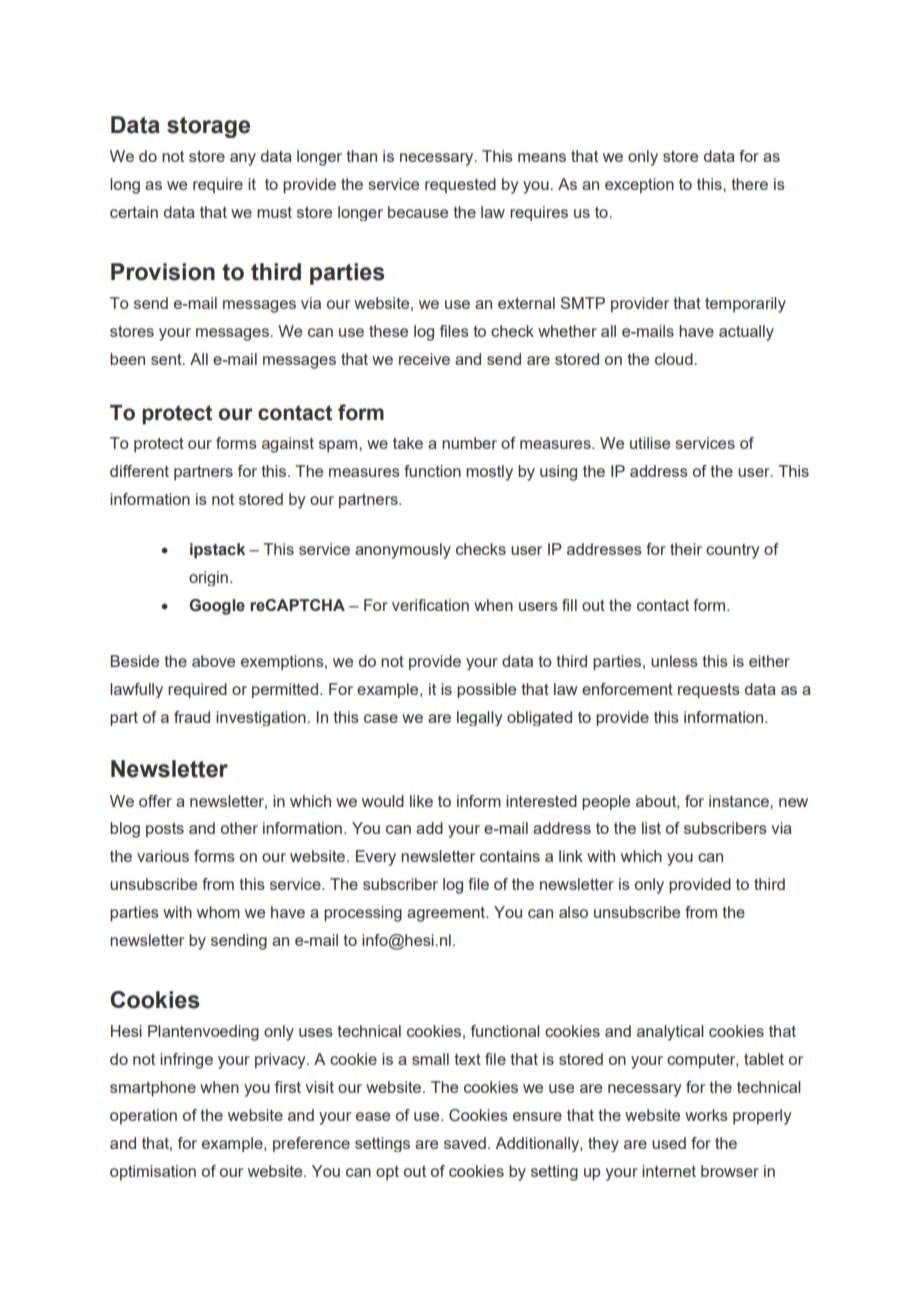 The height and width of the screenshot is (1308, 924). I want to click on different, so click(139, 471).
